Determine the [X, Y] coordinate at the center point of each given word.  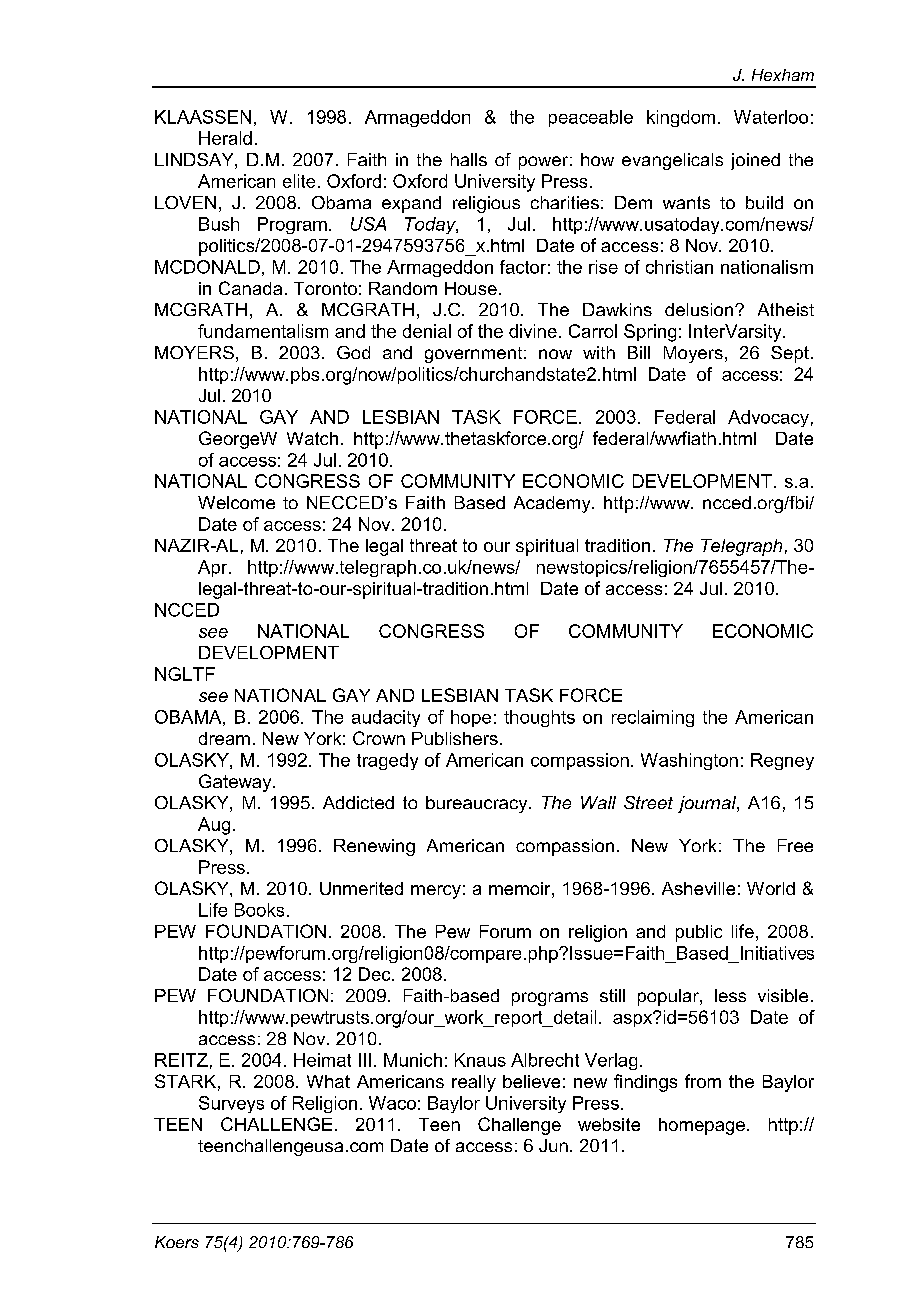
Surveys [231, 1104]
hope [471, 718]
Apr [214, 568]
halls [469, 159]
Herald [225, 138]
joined [755, 161]
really [474, 1083]
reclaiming [653, 718]
